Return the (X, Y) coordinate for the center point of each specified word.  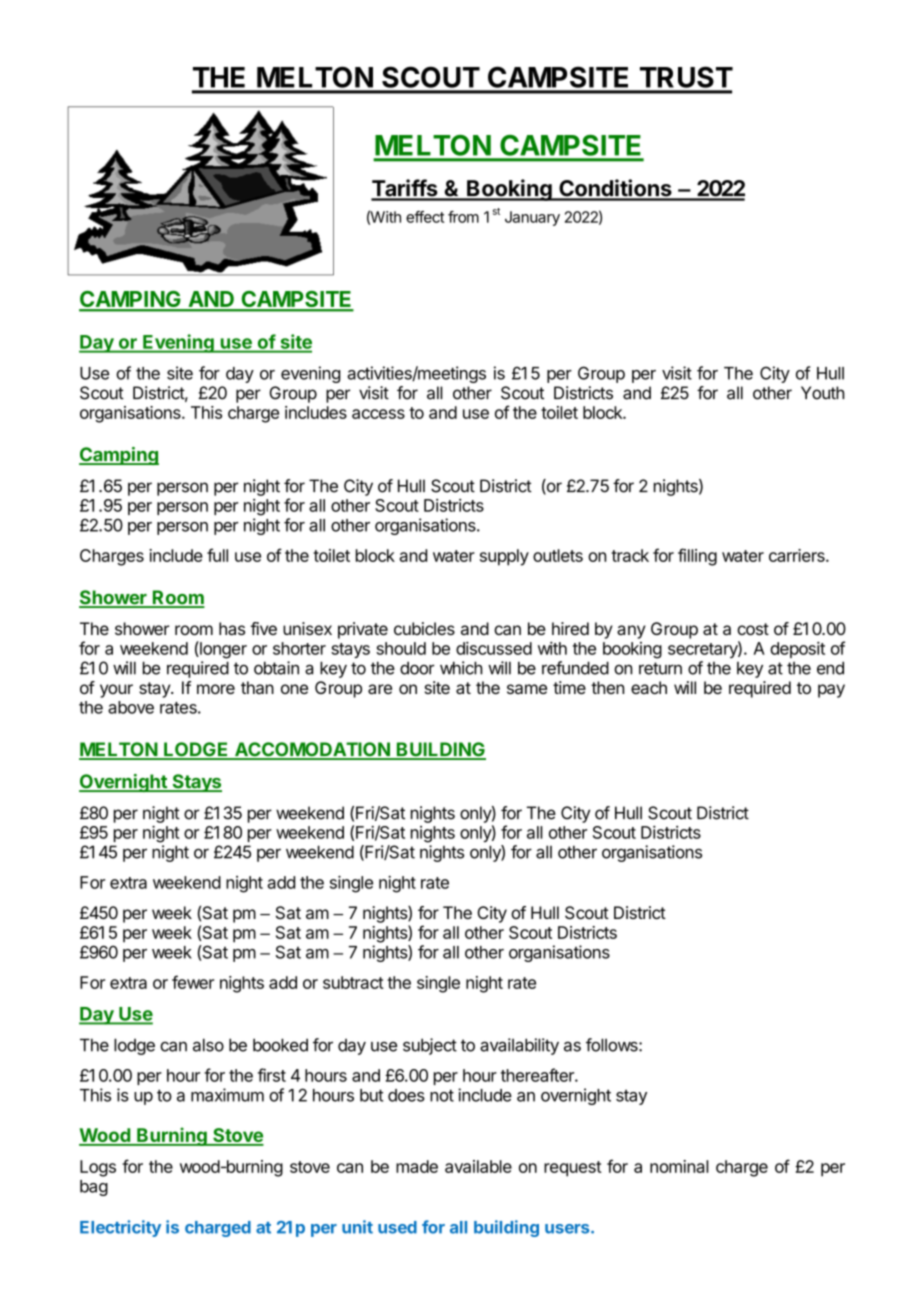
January (532, 218)
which (461, 668)
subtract (353, 982)
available (478, 1166)
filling (697, 557)
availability (519, 1046)
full (217, 555)
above (131, 707)
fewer (193, 982)
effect (425, 217)
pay (831, 691)
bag (94, 1188)
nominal (679, 1166)
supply (504, 557)
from (463, 217)
